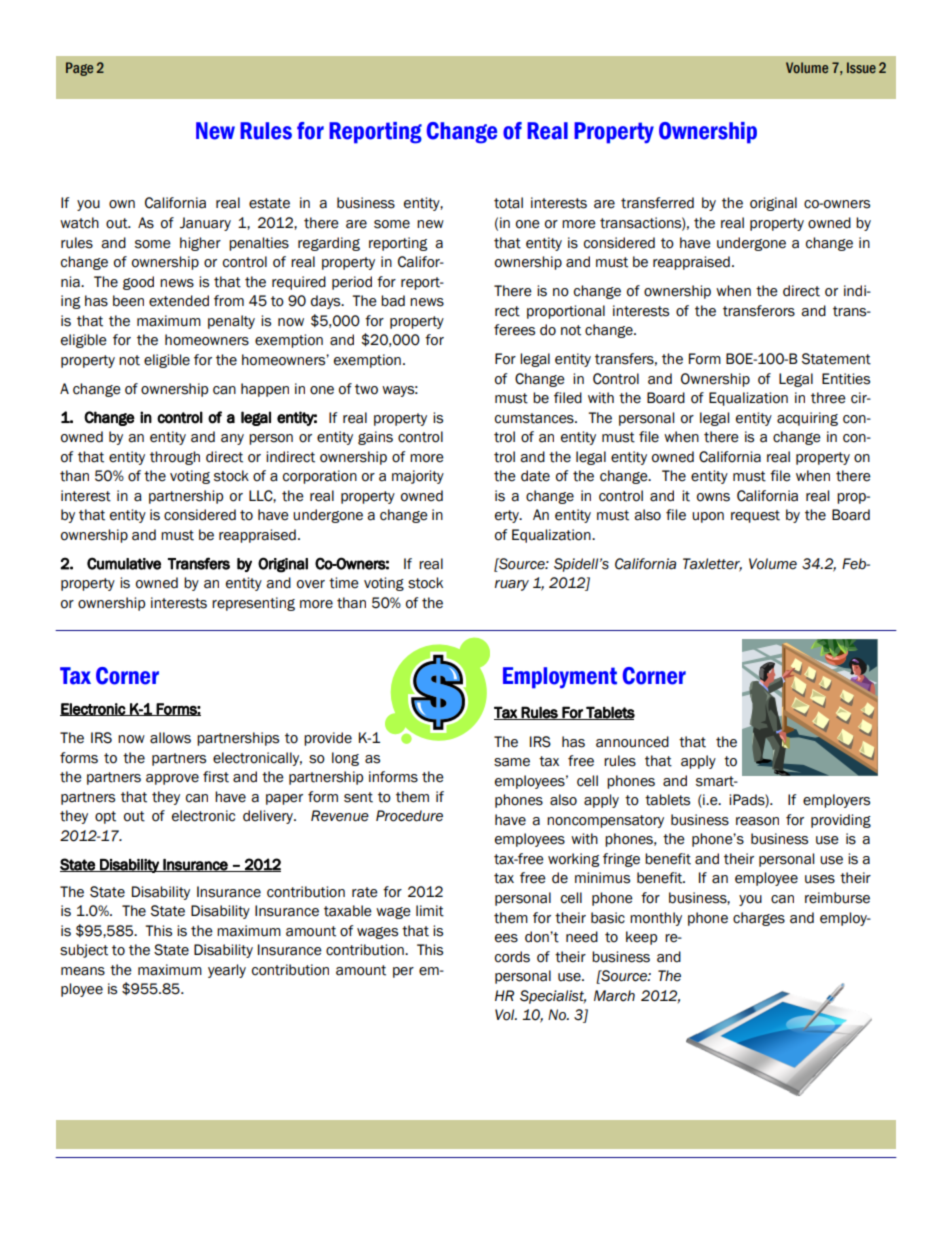  Describe the element at coordinates (861, 67) in the screenshot. I see `Issue` at that location.
